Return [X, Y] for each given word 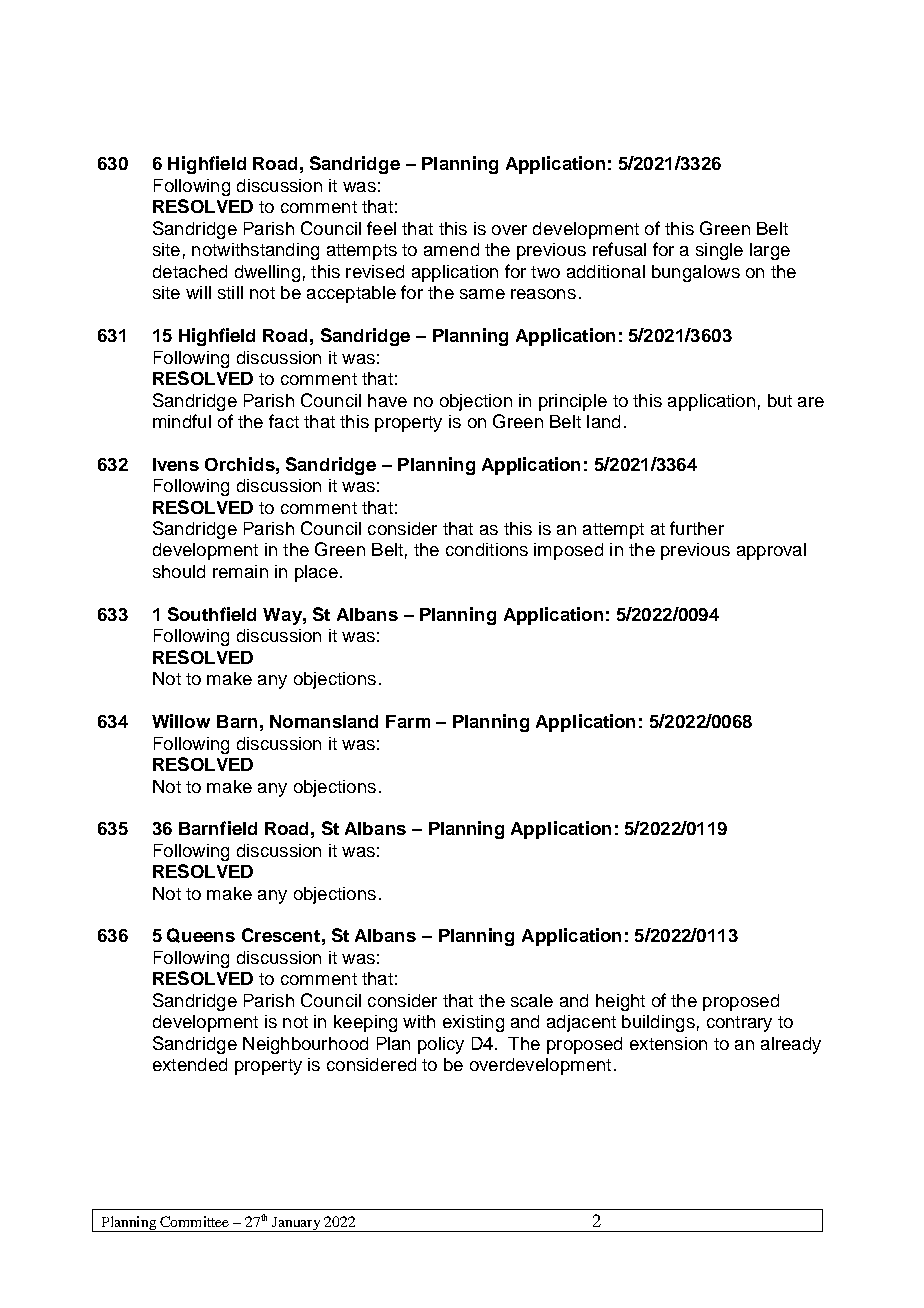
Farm [408, 721]
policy [441, 1045]
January [296, 1224]
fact [284, 421]
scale [532, 1000]
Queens [201, 935]
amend [451, 249]
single [719, 251]
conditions [487, 549]
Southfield [212, 614]
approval [771, 551]
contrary [739, 1024]
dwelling [267, 273]
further [697, 528]
